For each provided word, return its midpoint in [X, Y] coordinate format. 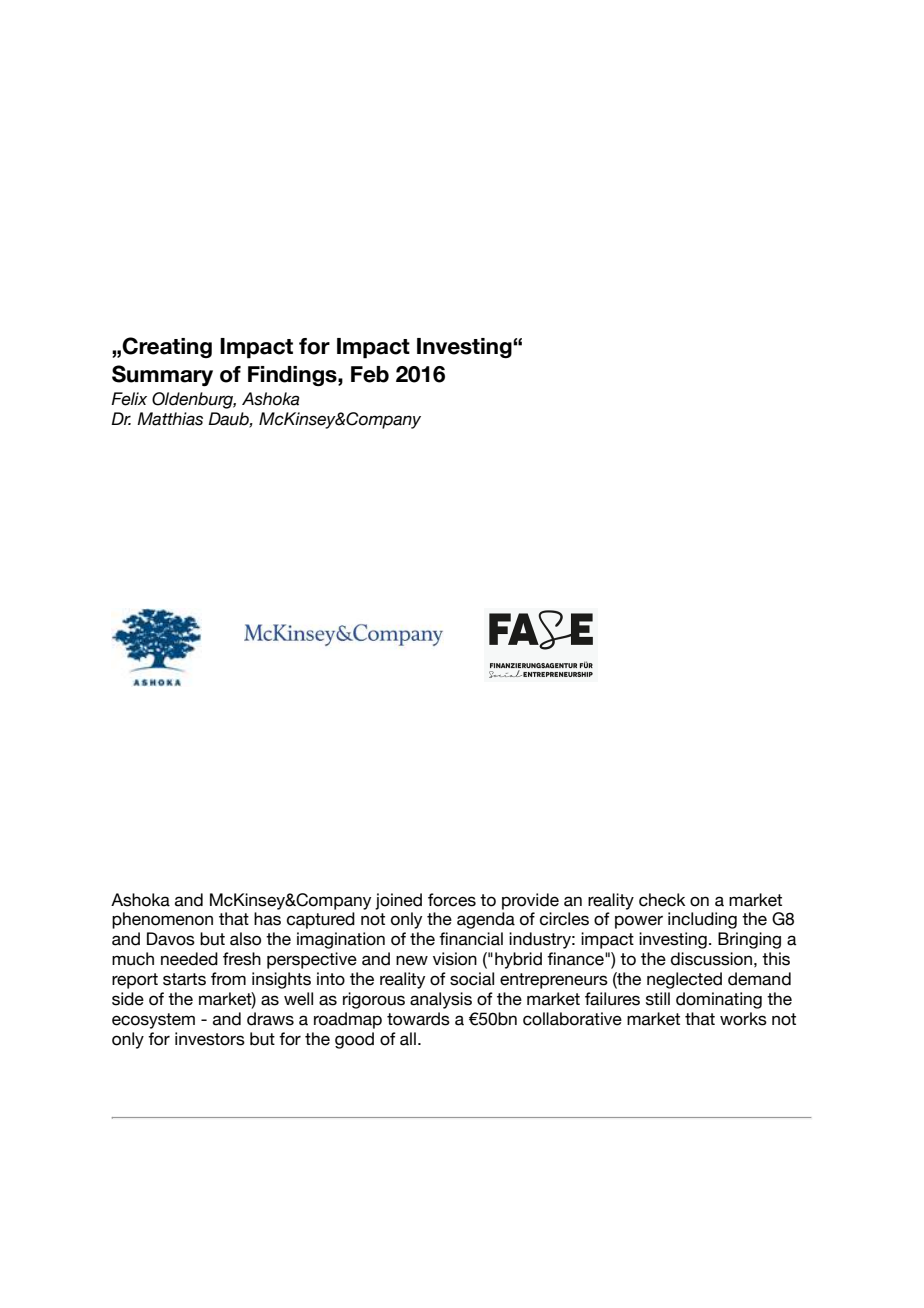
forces [452, 900]
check [662, 900]
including [702, 920]
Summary [162, 375]
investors [210, 1039]
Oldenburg [194, 400]
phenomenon [162, 920]
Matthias [170, 419]
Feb [370, 374]
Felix [129, 399]
